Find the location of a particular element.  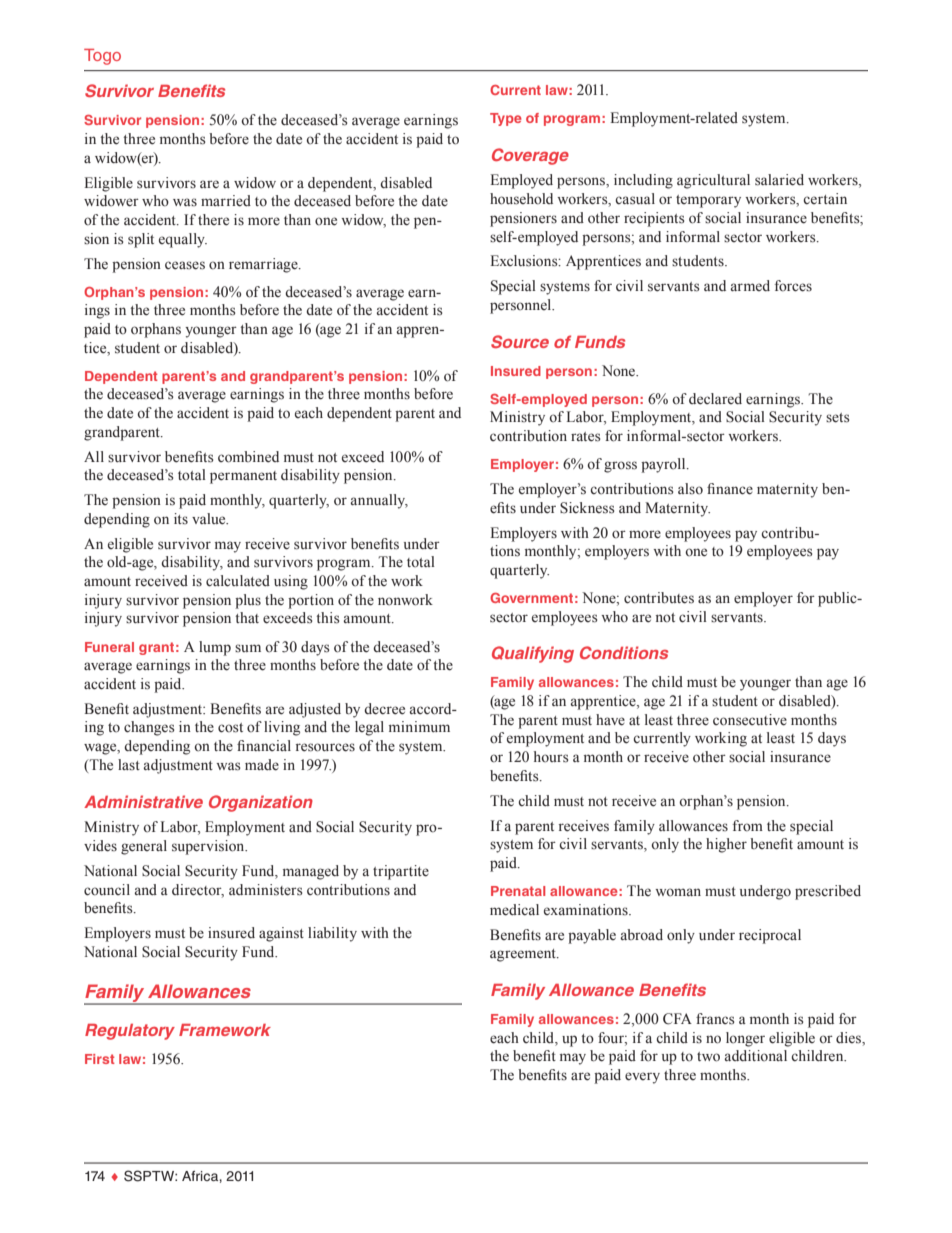

Regulatory is located at coordinates (130, 1032).
